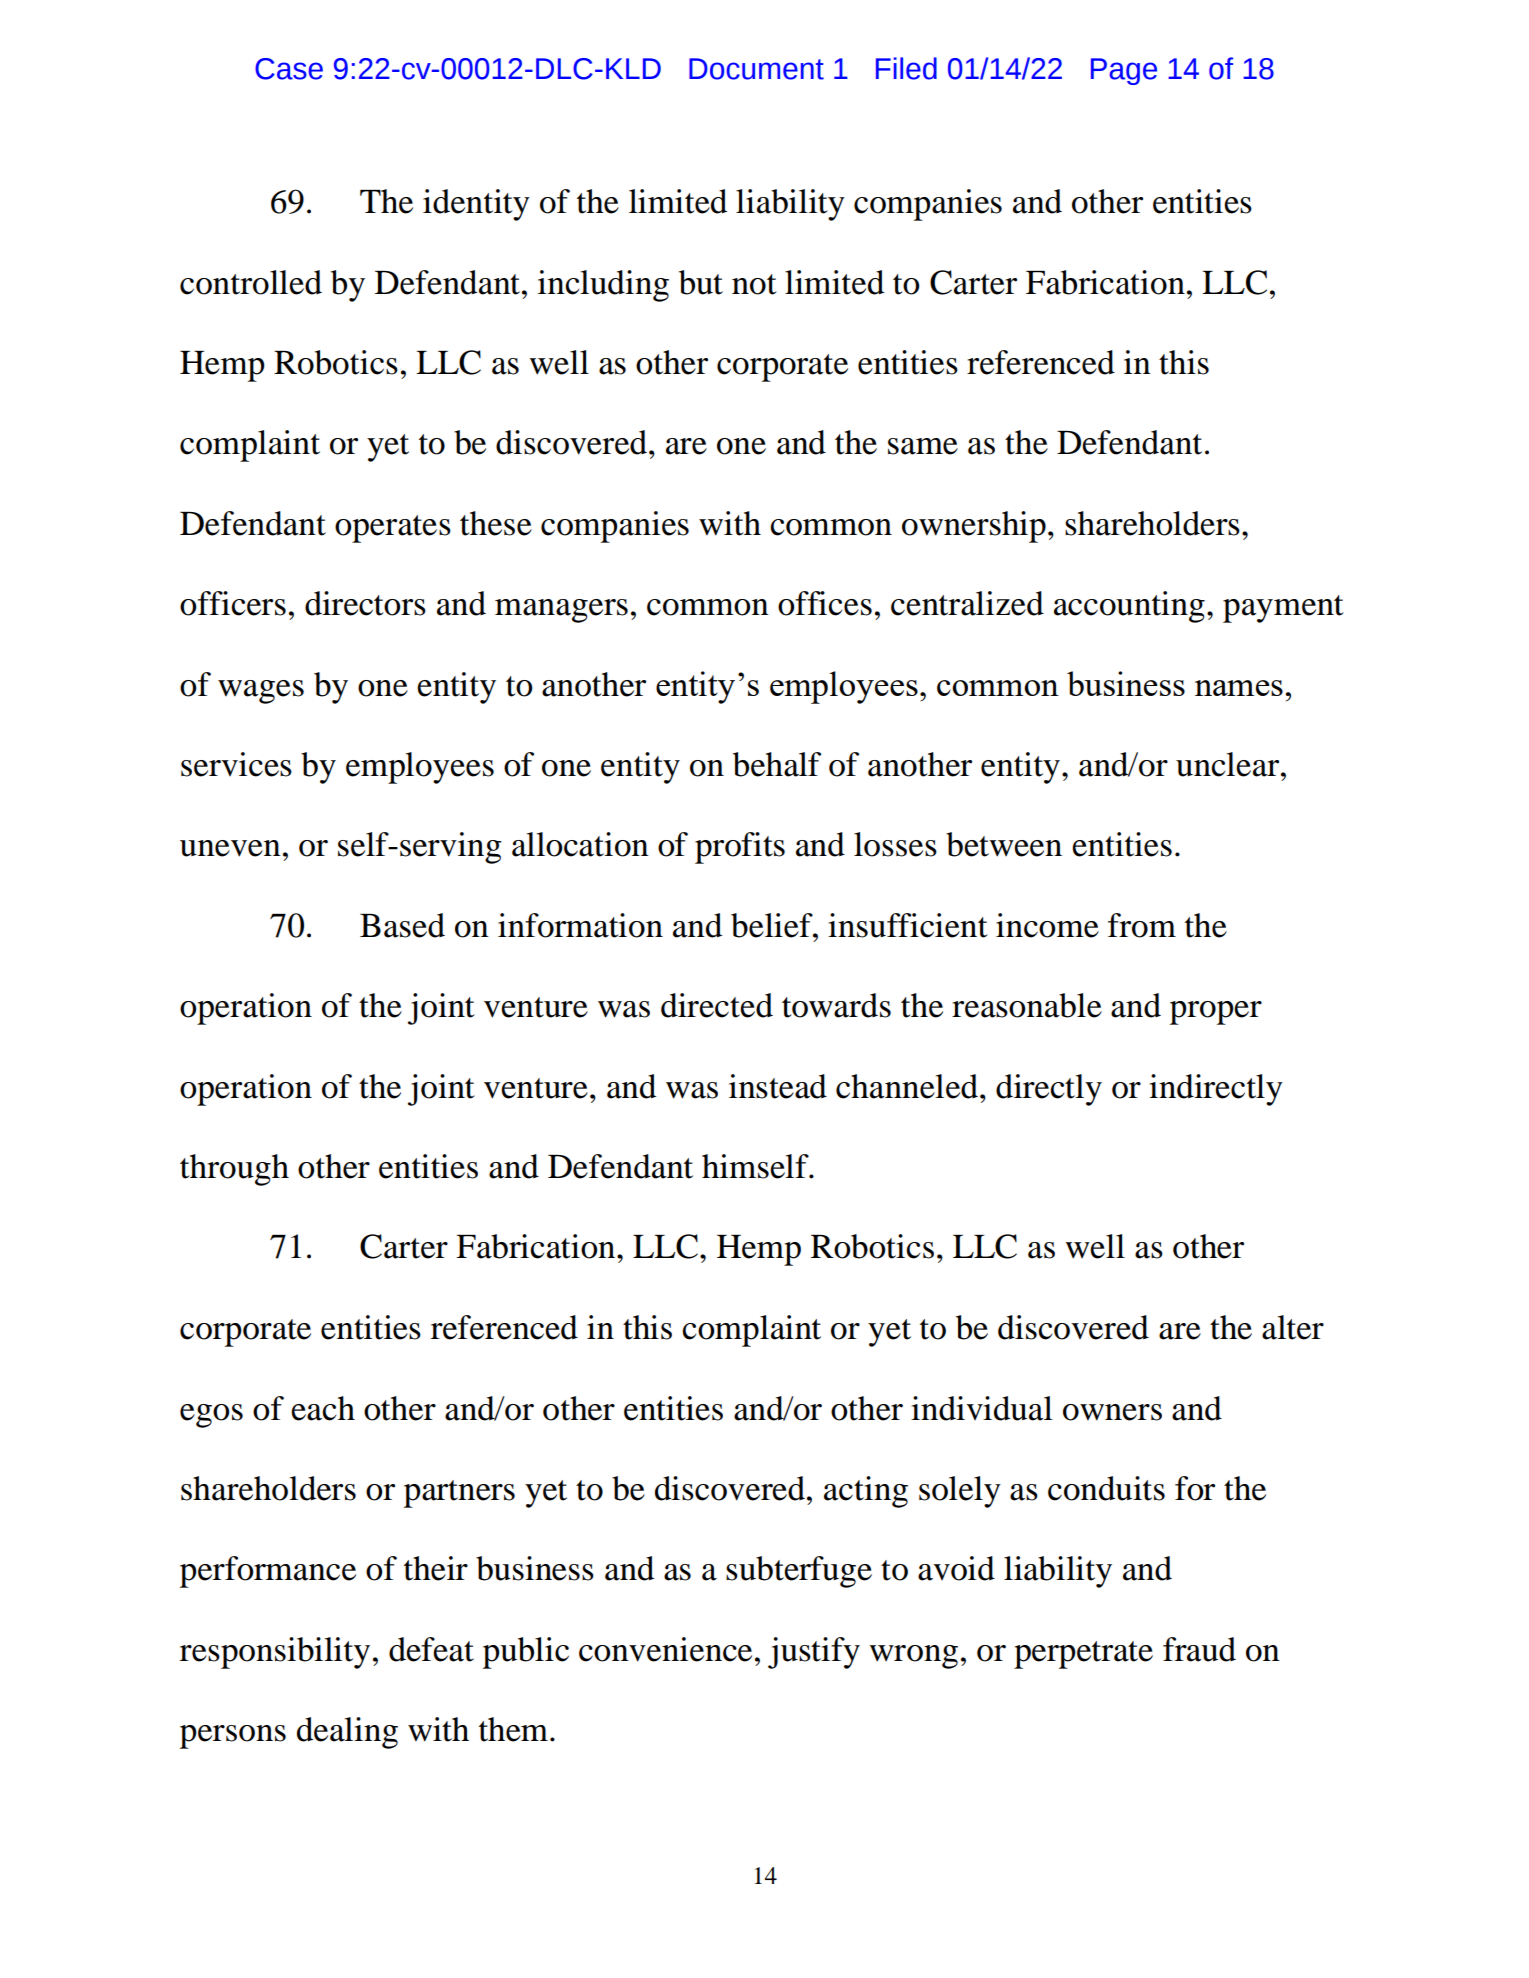 Image resolution: width=1529 pixels, height=1978 pixels. What do you see at coordinates (234, 1170) in the document?
I see `through` at bounding box center [234, 1170].
